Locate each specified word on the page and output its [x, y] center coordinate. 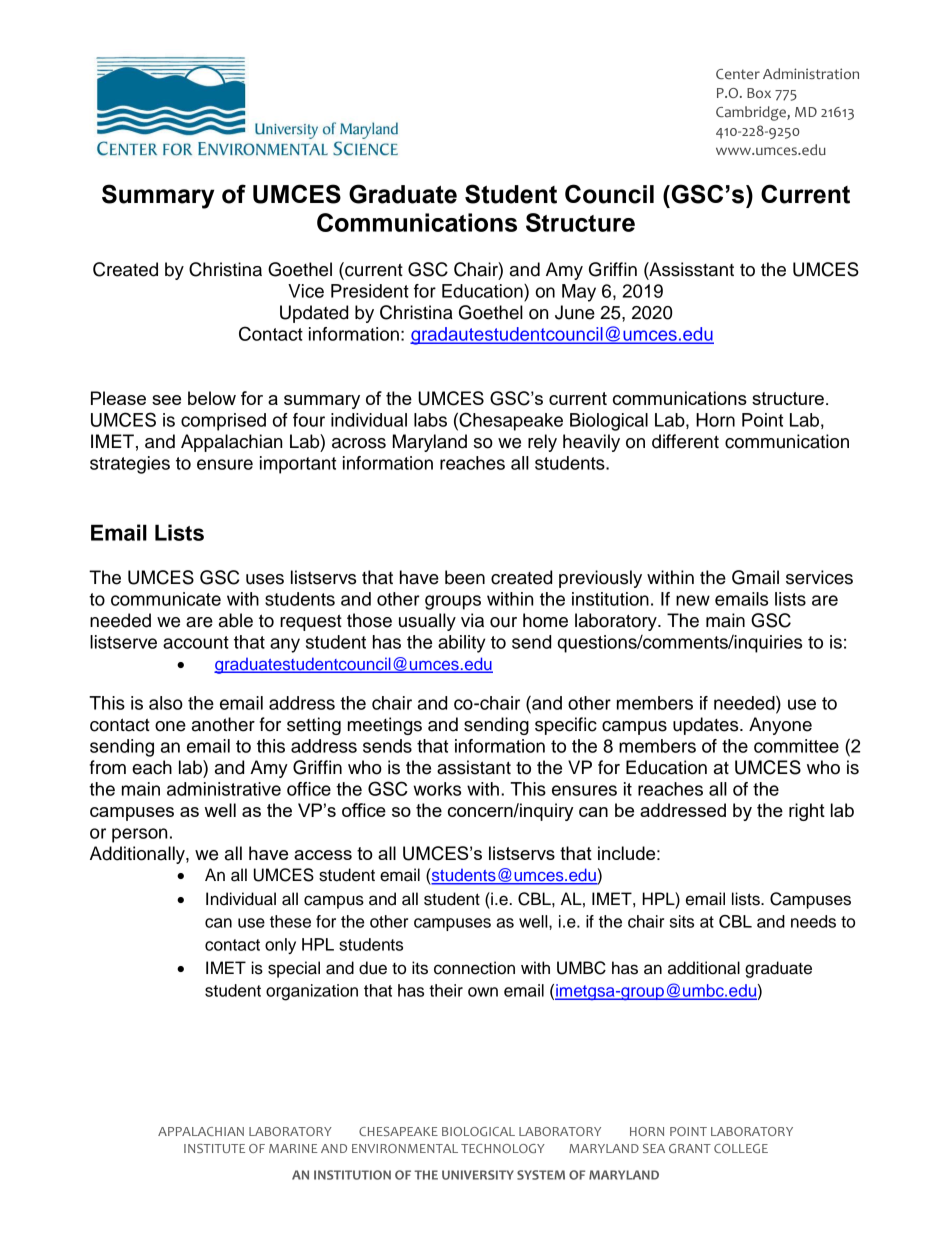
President [370, 291]
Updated [314, 314]
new [693, 600]
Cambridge [752, 113]
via [472, 620]
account [196, 642]
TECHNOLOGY [503, 1148]
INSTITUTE [214, 1148]
